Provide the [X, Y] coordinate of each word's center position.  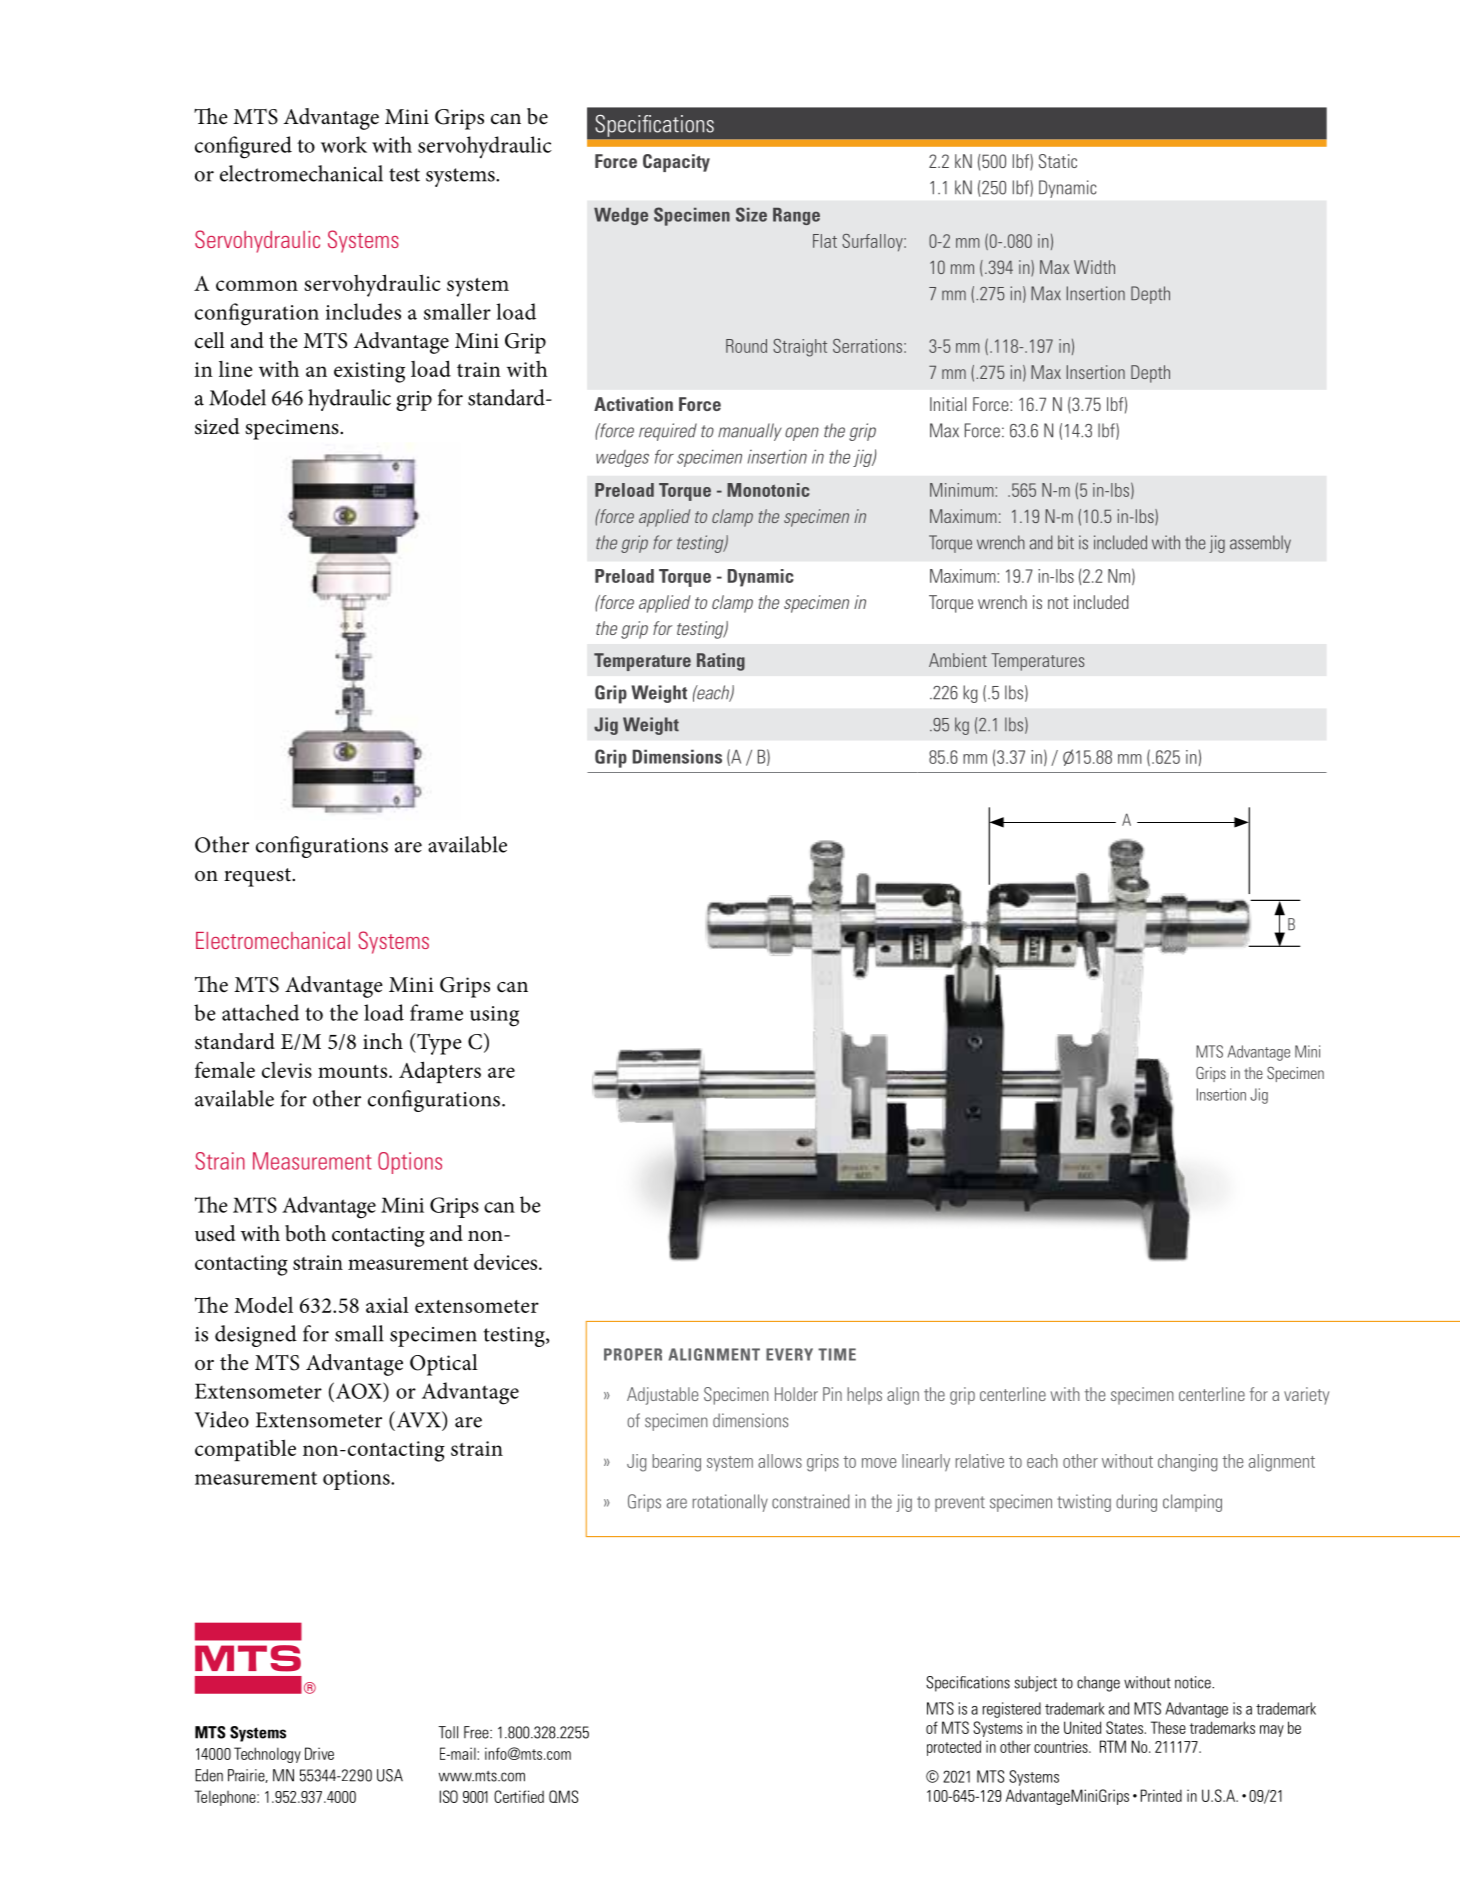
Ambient [958, 660]
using [494, 1016]
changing [1187, 1463]
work [344, 144]
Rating [721, 662]
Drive [319, 1753]
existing [369, 372]
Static [1058, 161]
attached [260, 1012]
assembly [1260, 544]
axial [387, 1304]
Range [796, 216]
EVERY [789, 1354]
